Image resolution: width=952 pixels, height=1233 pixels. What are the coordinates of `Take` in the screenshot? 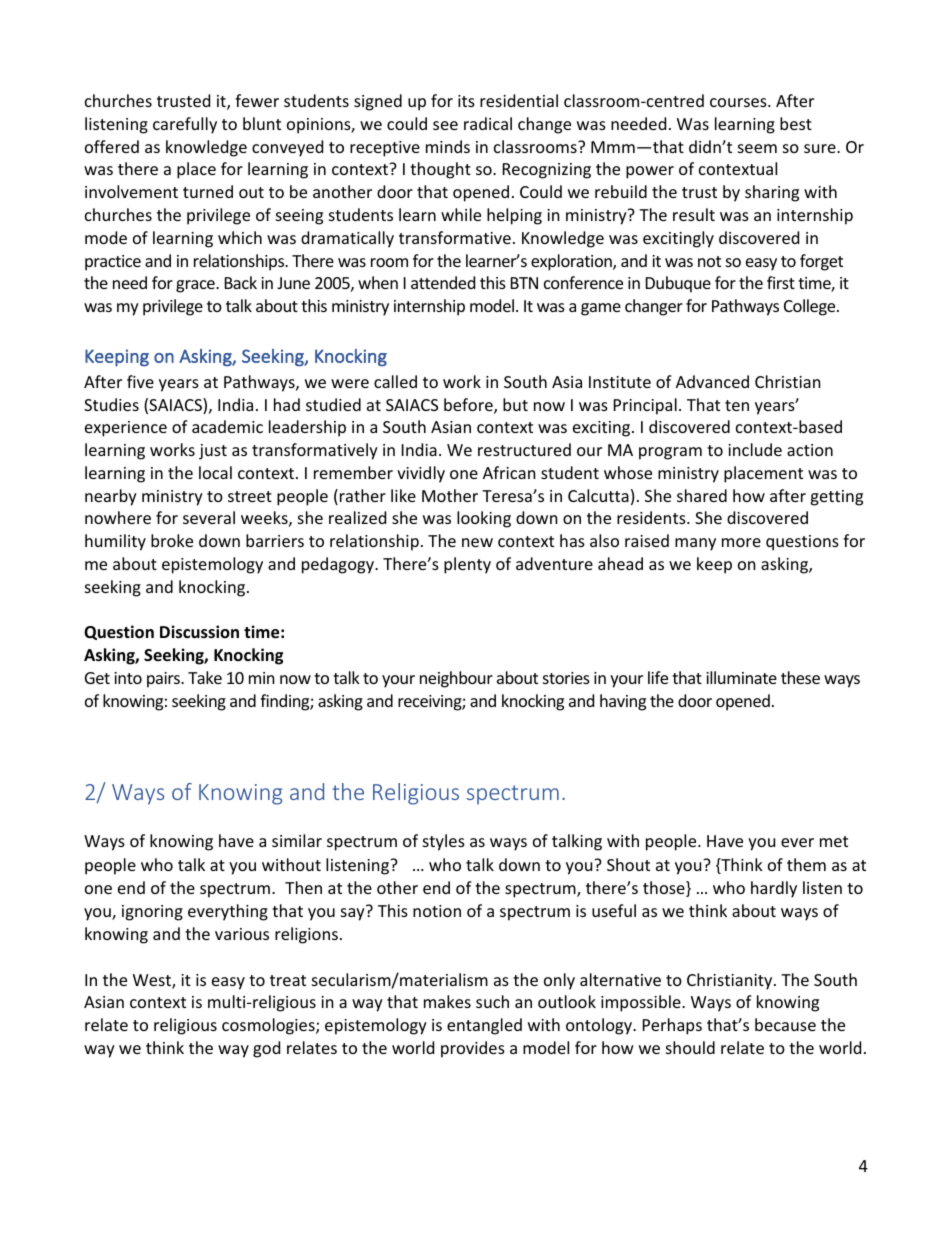 It's located at (205, 677).
